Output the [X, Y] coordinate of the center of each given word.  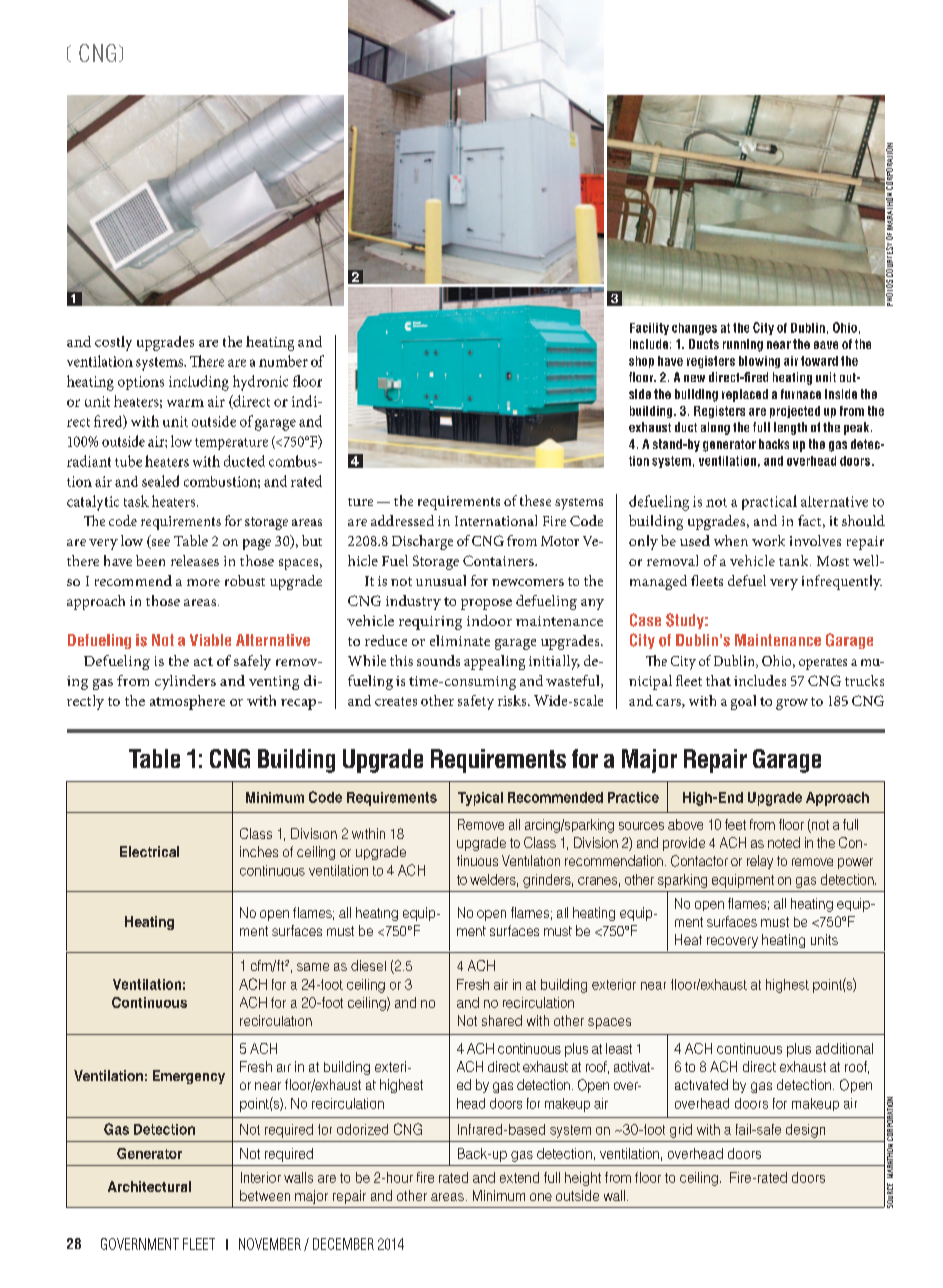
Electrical [149, 851]
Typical [480, 799]
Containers [499, 560]
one [541, 1197]
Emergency [189, 1077]
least [619, 1048]
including [199, 383]
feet [735, 824]
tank [795, 560]
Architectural [149, 1186]
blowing [759, 362]
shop [641, 362]
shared [502, 1020]
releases [195, 560]
